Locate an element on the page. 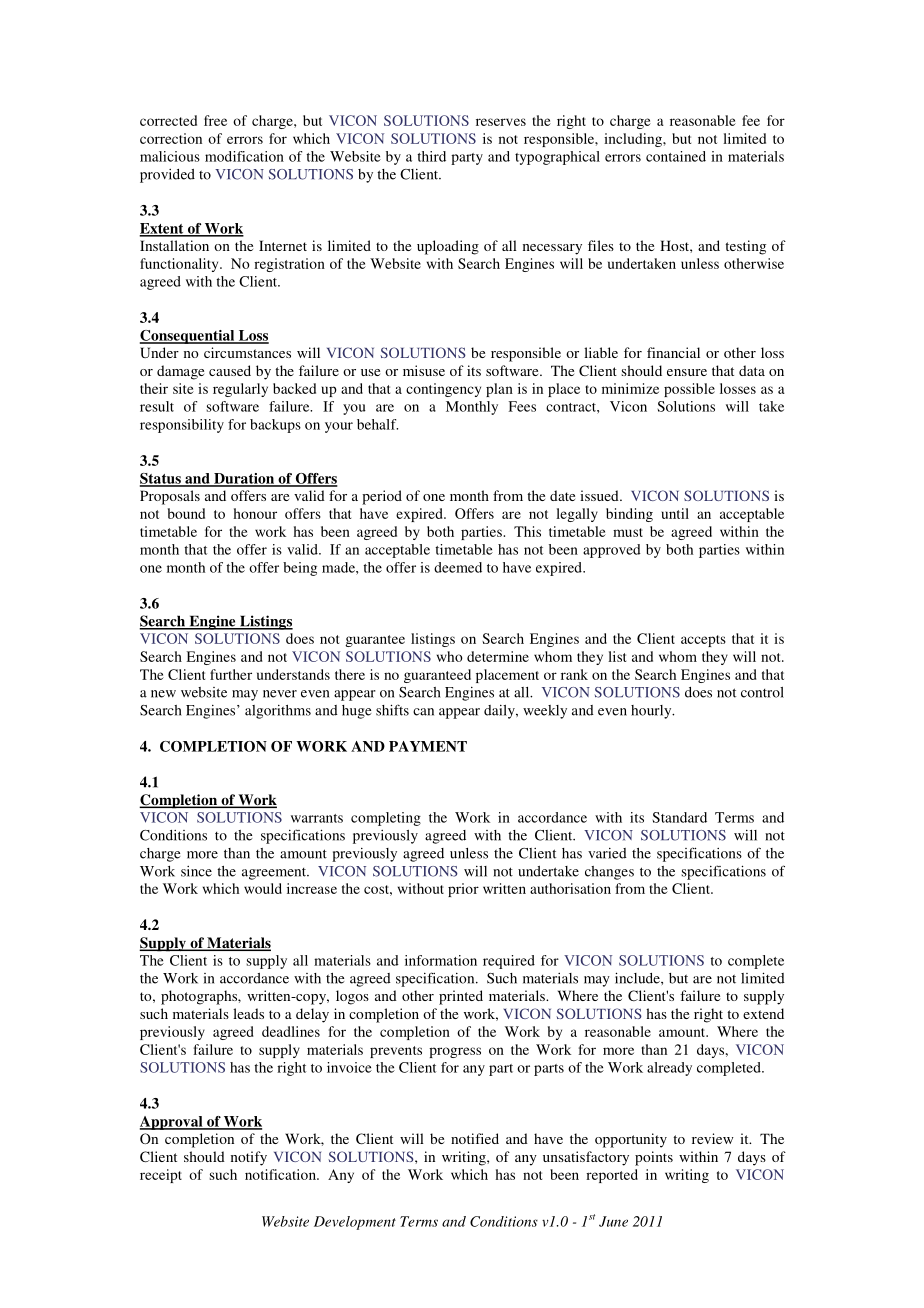 This image has height=1308, width=924. third is located at coordinates (431, 156).
